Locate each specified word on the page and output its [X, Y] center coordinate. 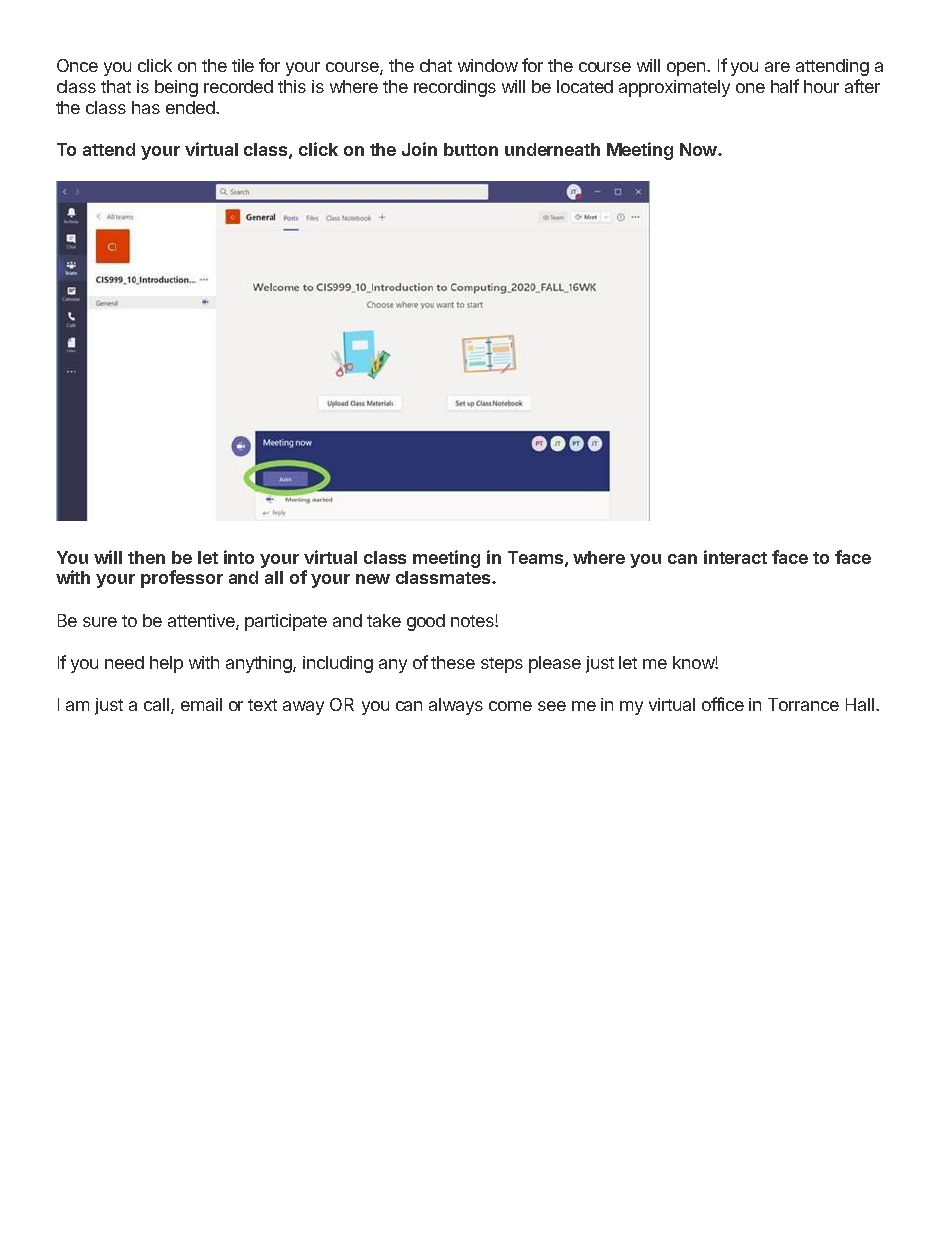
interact [735, 557]
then [146, 557]
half [785, 86]
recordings [455, 88]
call [158, 706]
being [176, 88]
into [239, 557]
